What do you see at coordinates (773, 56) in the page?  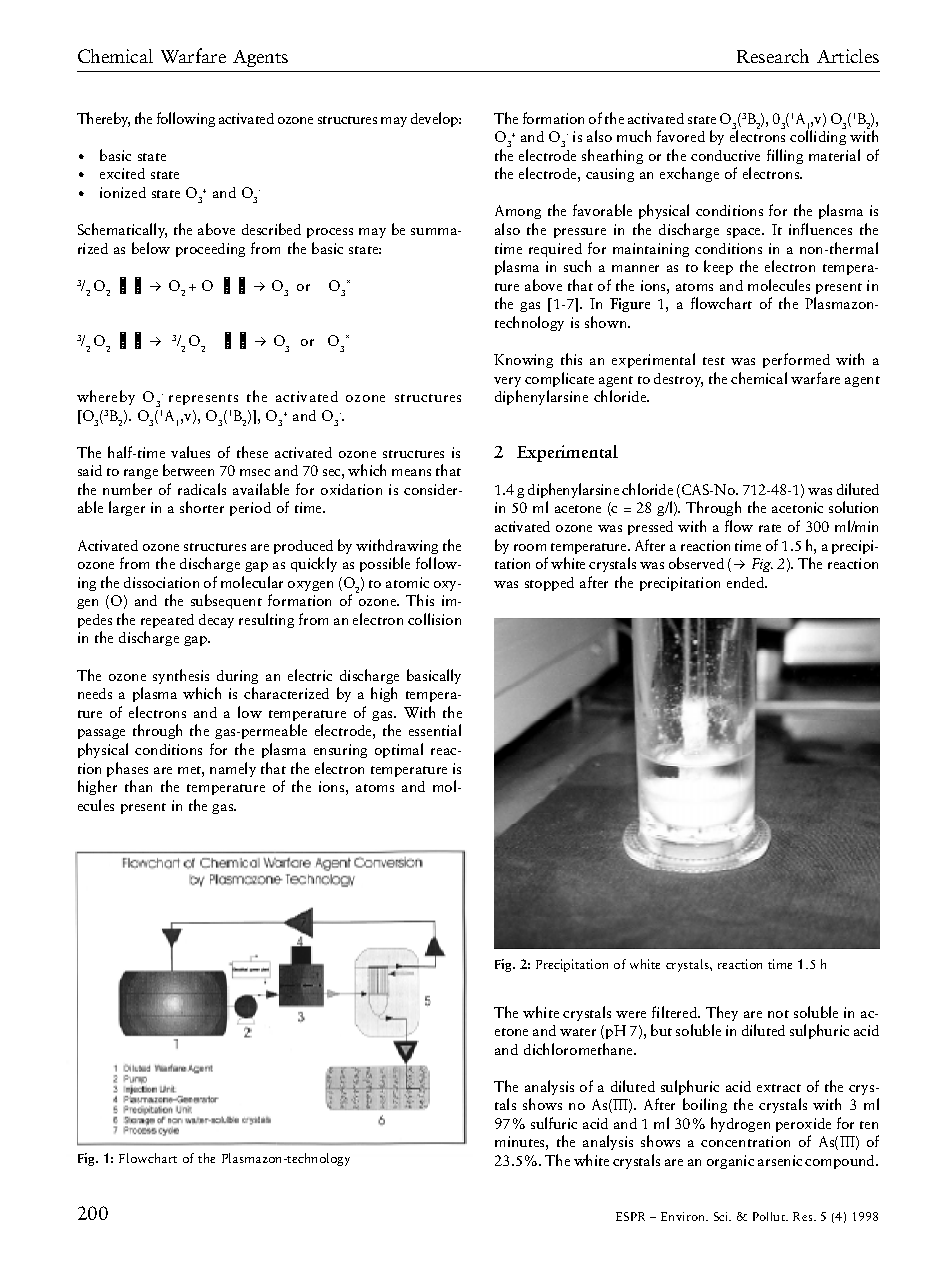 I see `Research` at bounding box center [773, 56].
